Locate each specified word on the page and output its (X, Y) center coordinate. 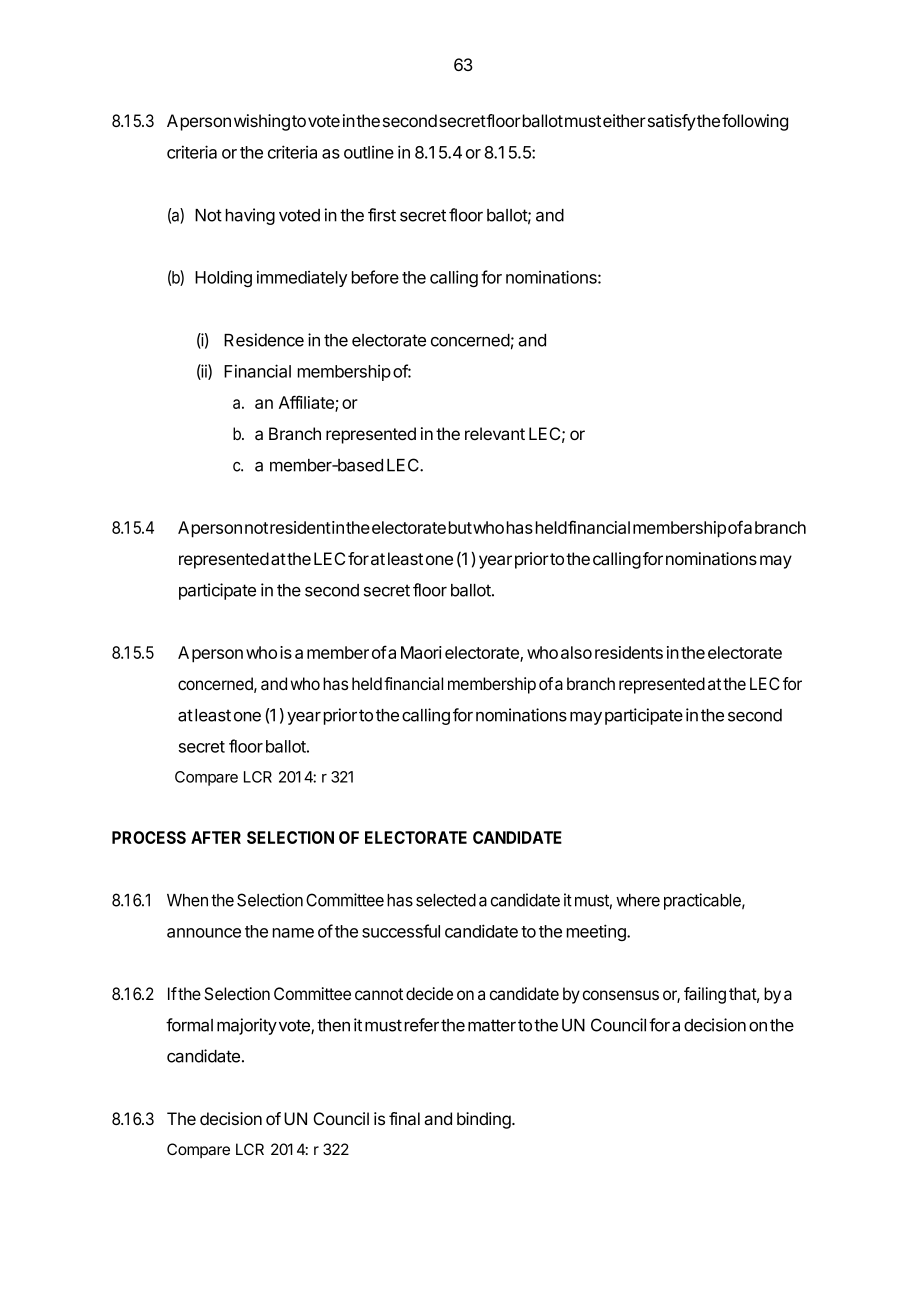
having (250, 216)
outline (369, 152)
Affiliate (307, 403)
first (382, 215)
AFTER (216, 837)
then (333, 1025)
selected (446, 900)
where (638, 900)
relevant (495, 434)
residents (629, 652)
